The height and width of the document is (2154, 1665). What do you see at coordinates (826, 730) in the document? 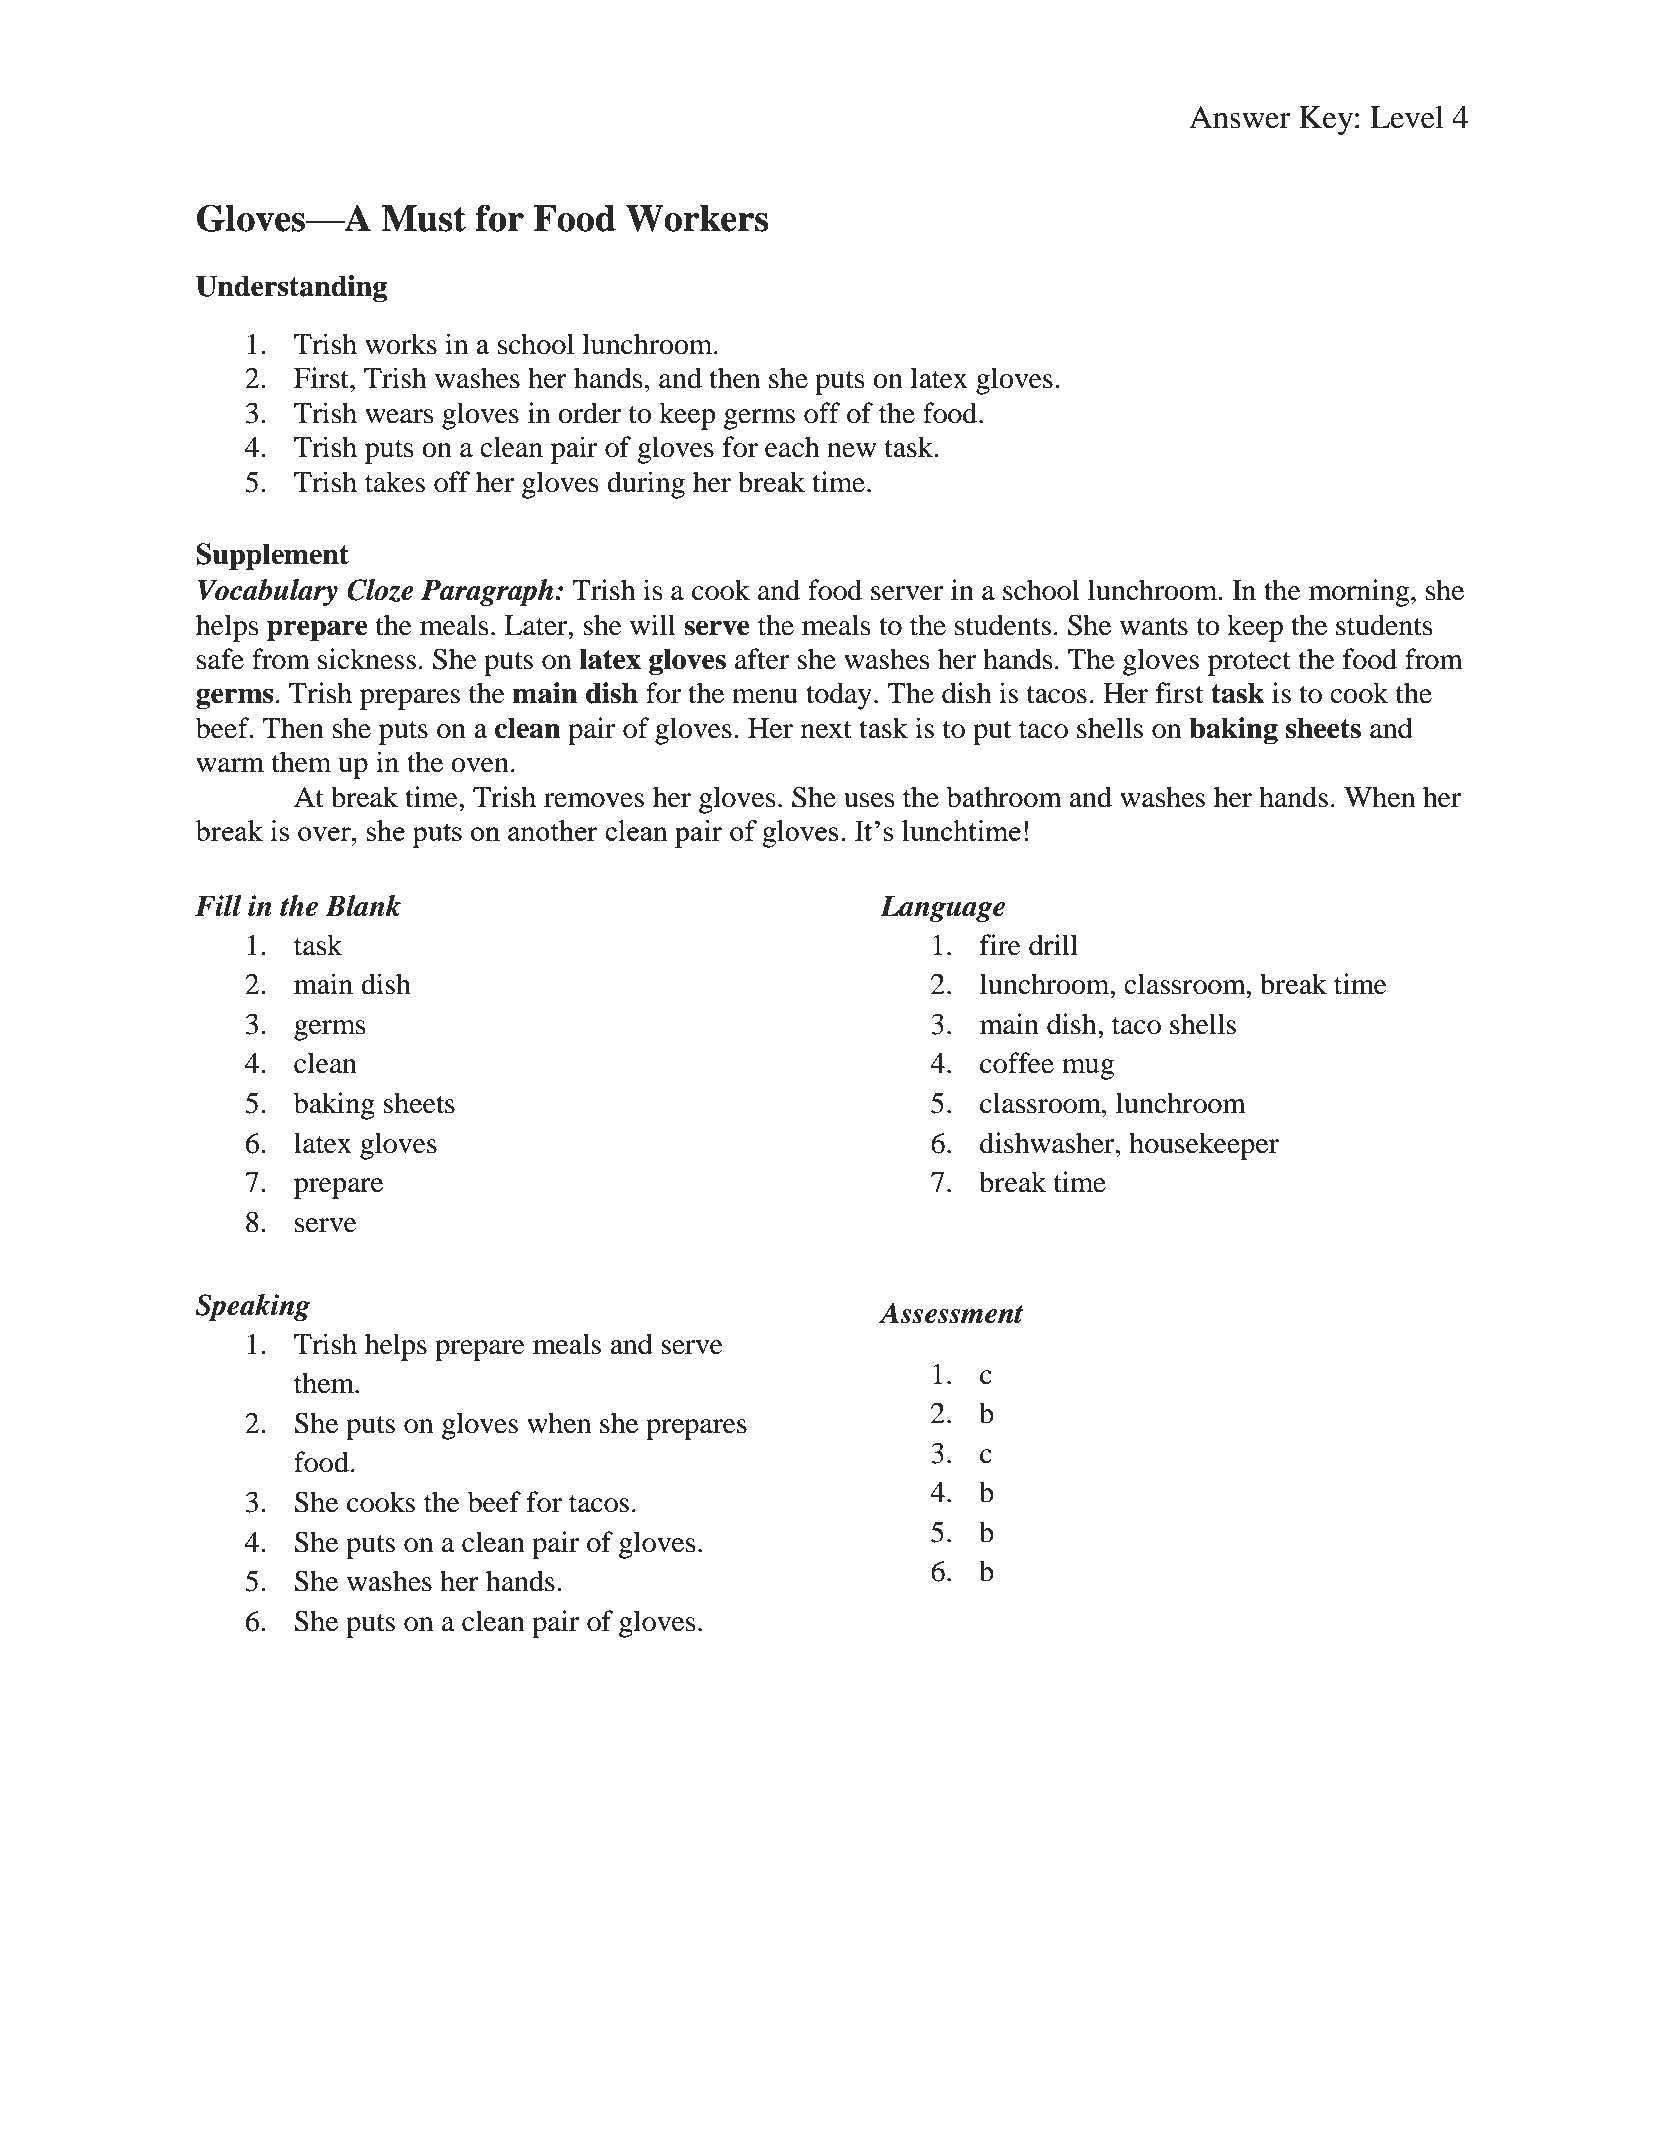
I see `next` at bounding box center [826, 730].
